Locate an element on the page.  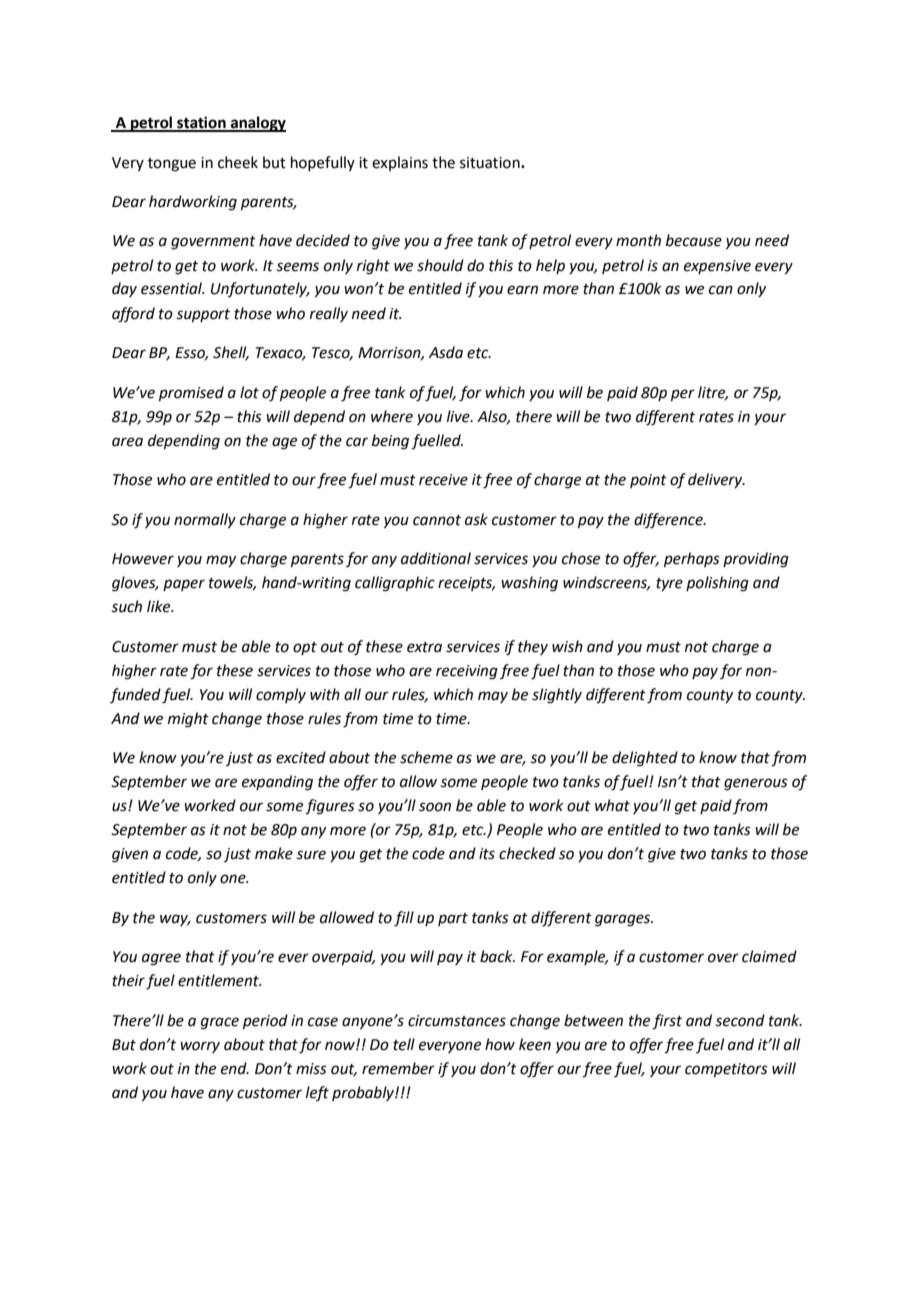
paper is located at coordinates (184, 585).
